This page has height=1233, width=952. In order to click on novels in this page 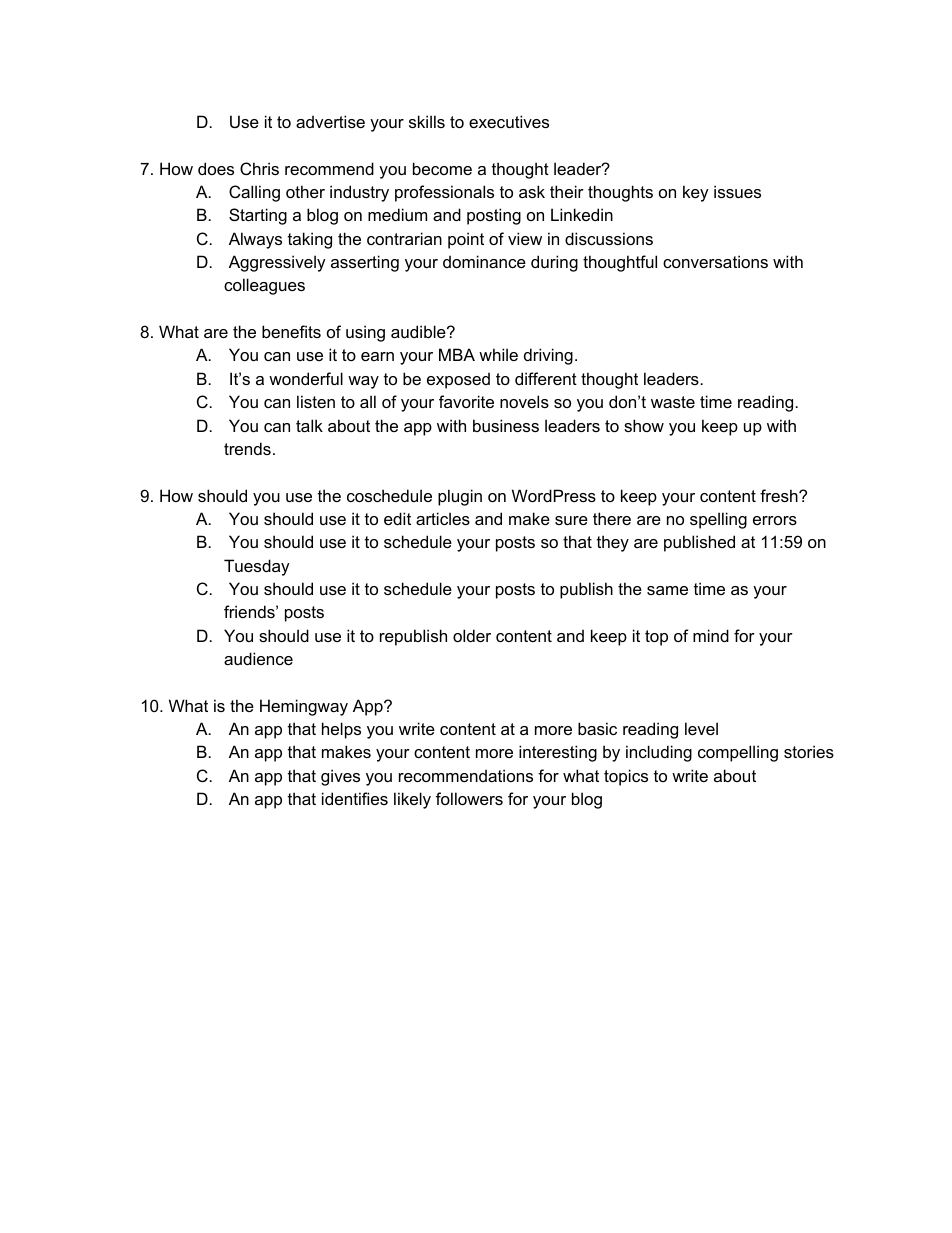, I will do `click(524, 401)`.
